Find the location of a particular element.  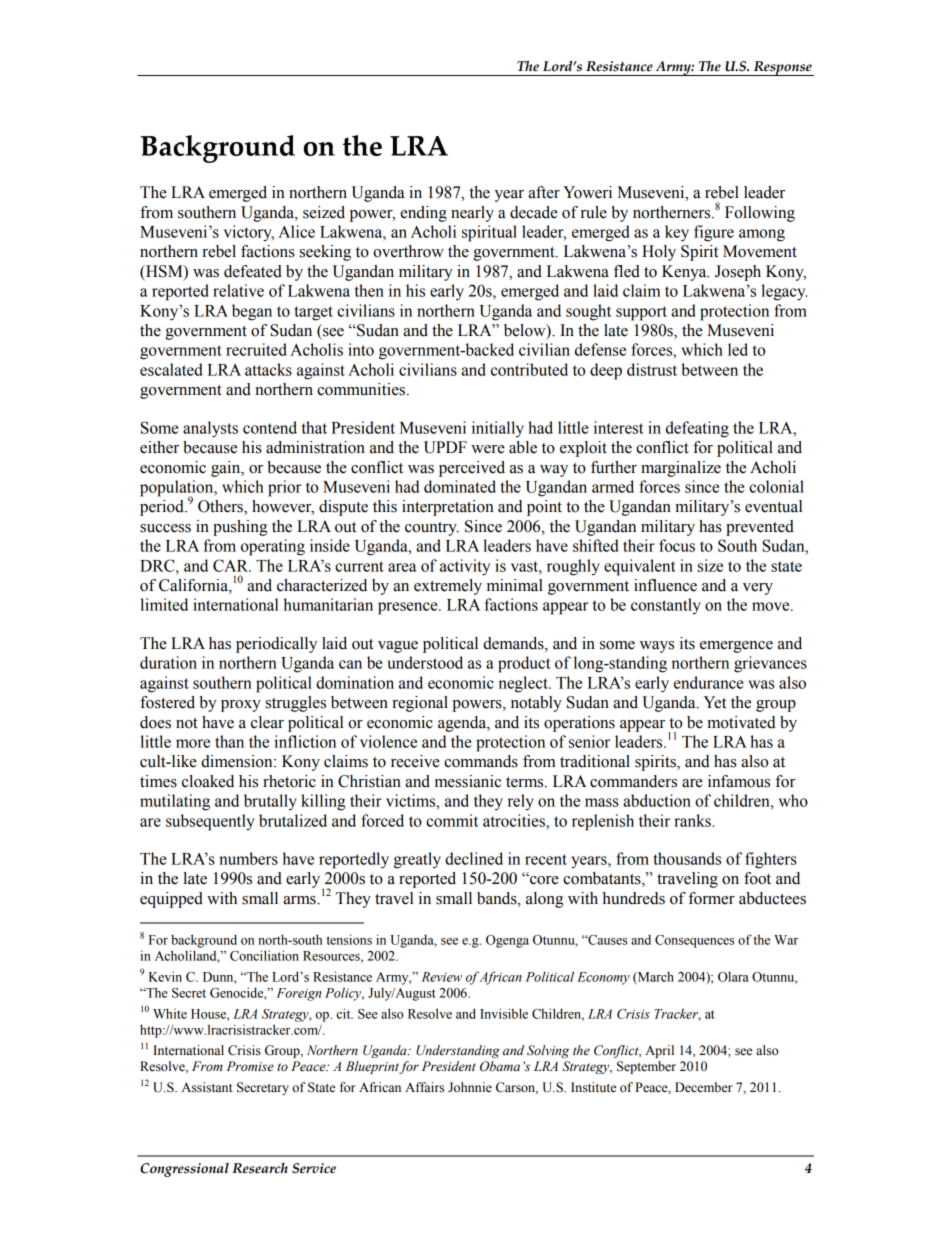

limited is located at coordinates (164, 604).
